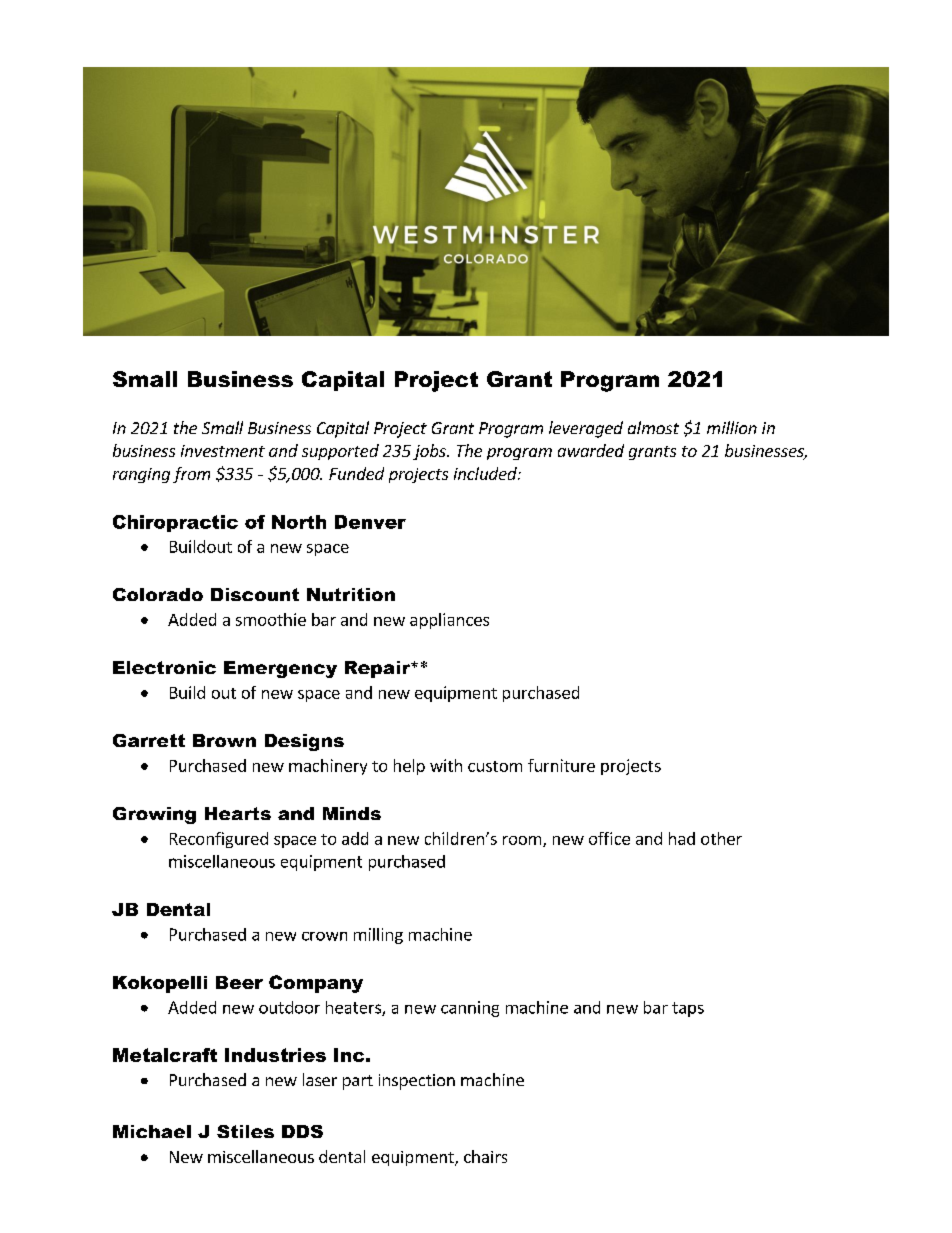 Image resolution: width=952 pixels, height=1233 pixels. What do you see at coordinates (430, 452) in the document?
I see `jobs` at bounding box center [430, 452].
